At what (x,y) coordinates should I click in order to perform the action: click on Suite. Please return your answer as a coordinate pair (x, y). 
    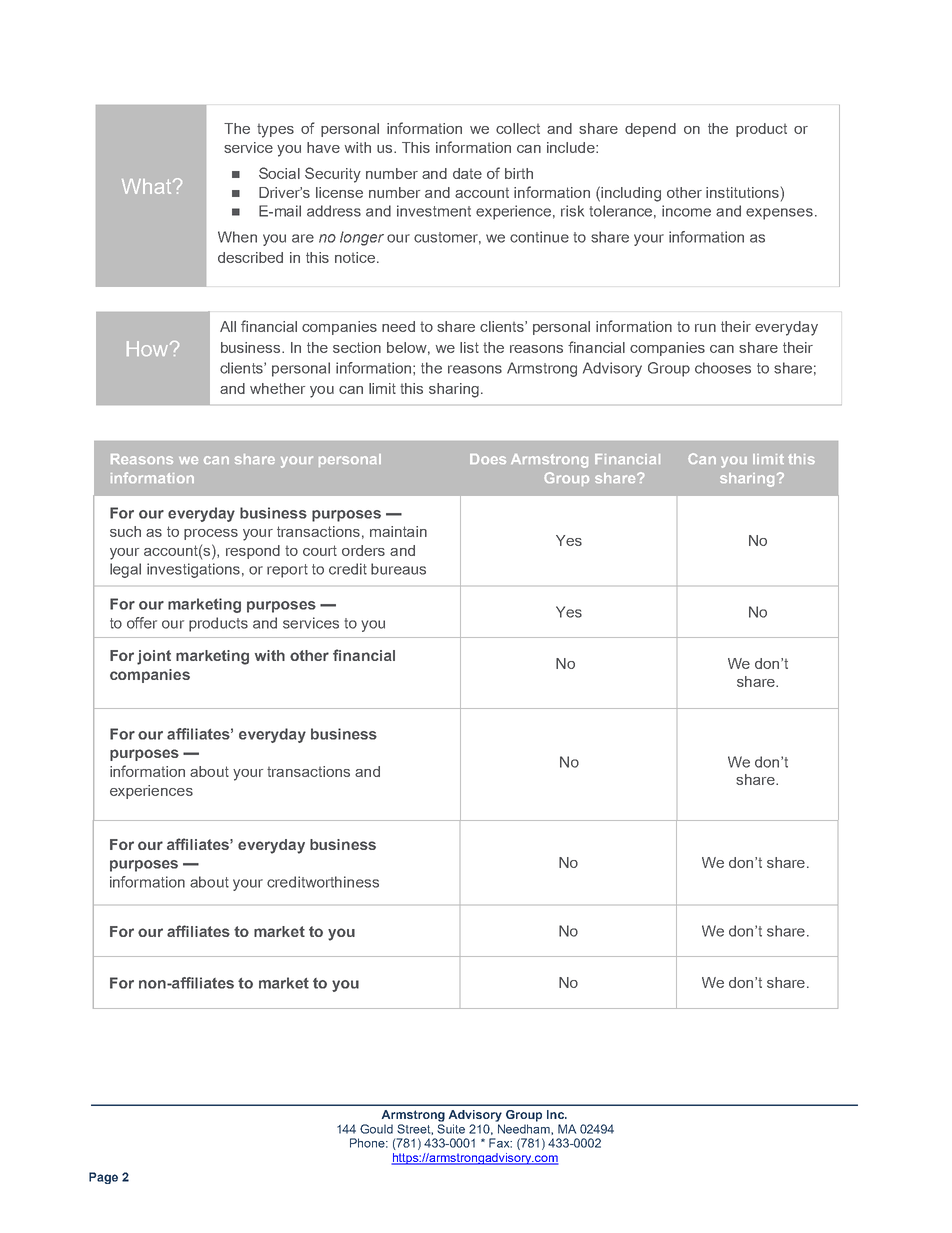
    Looking at the image, I should click on (451, 1129).
